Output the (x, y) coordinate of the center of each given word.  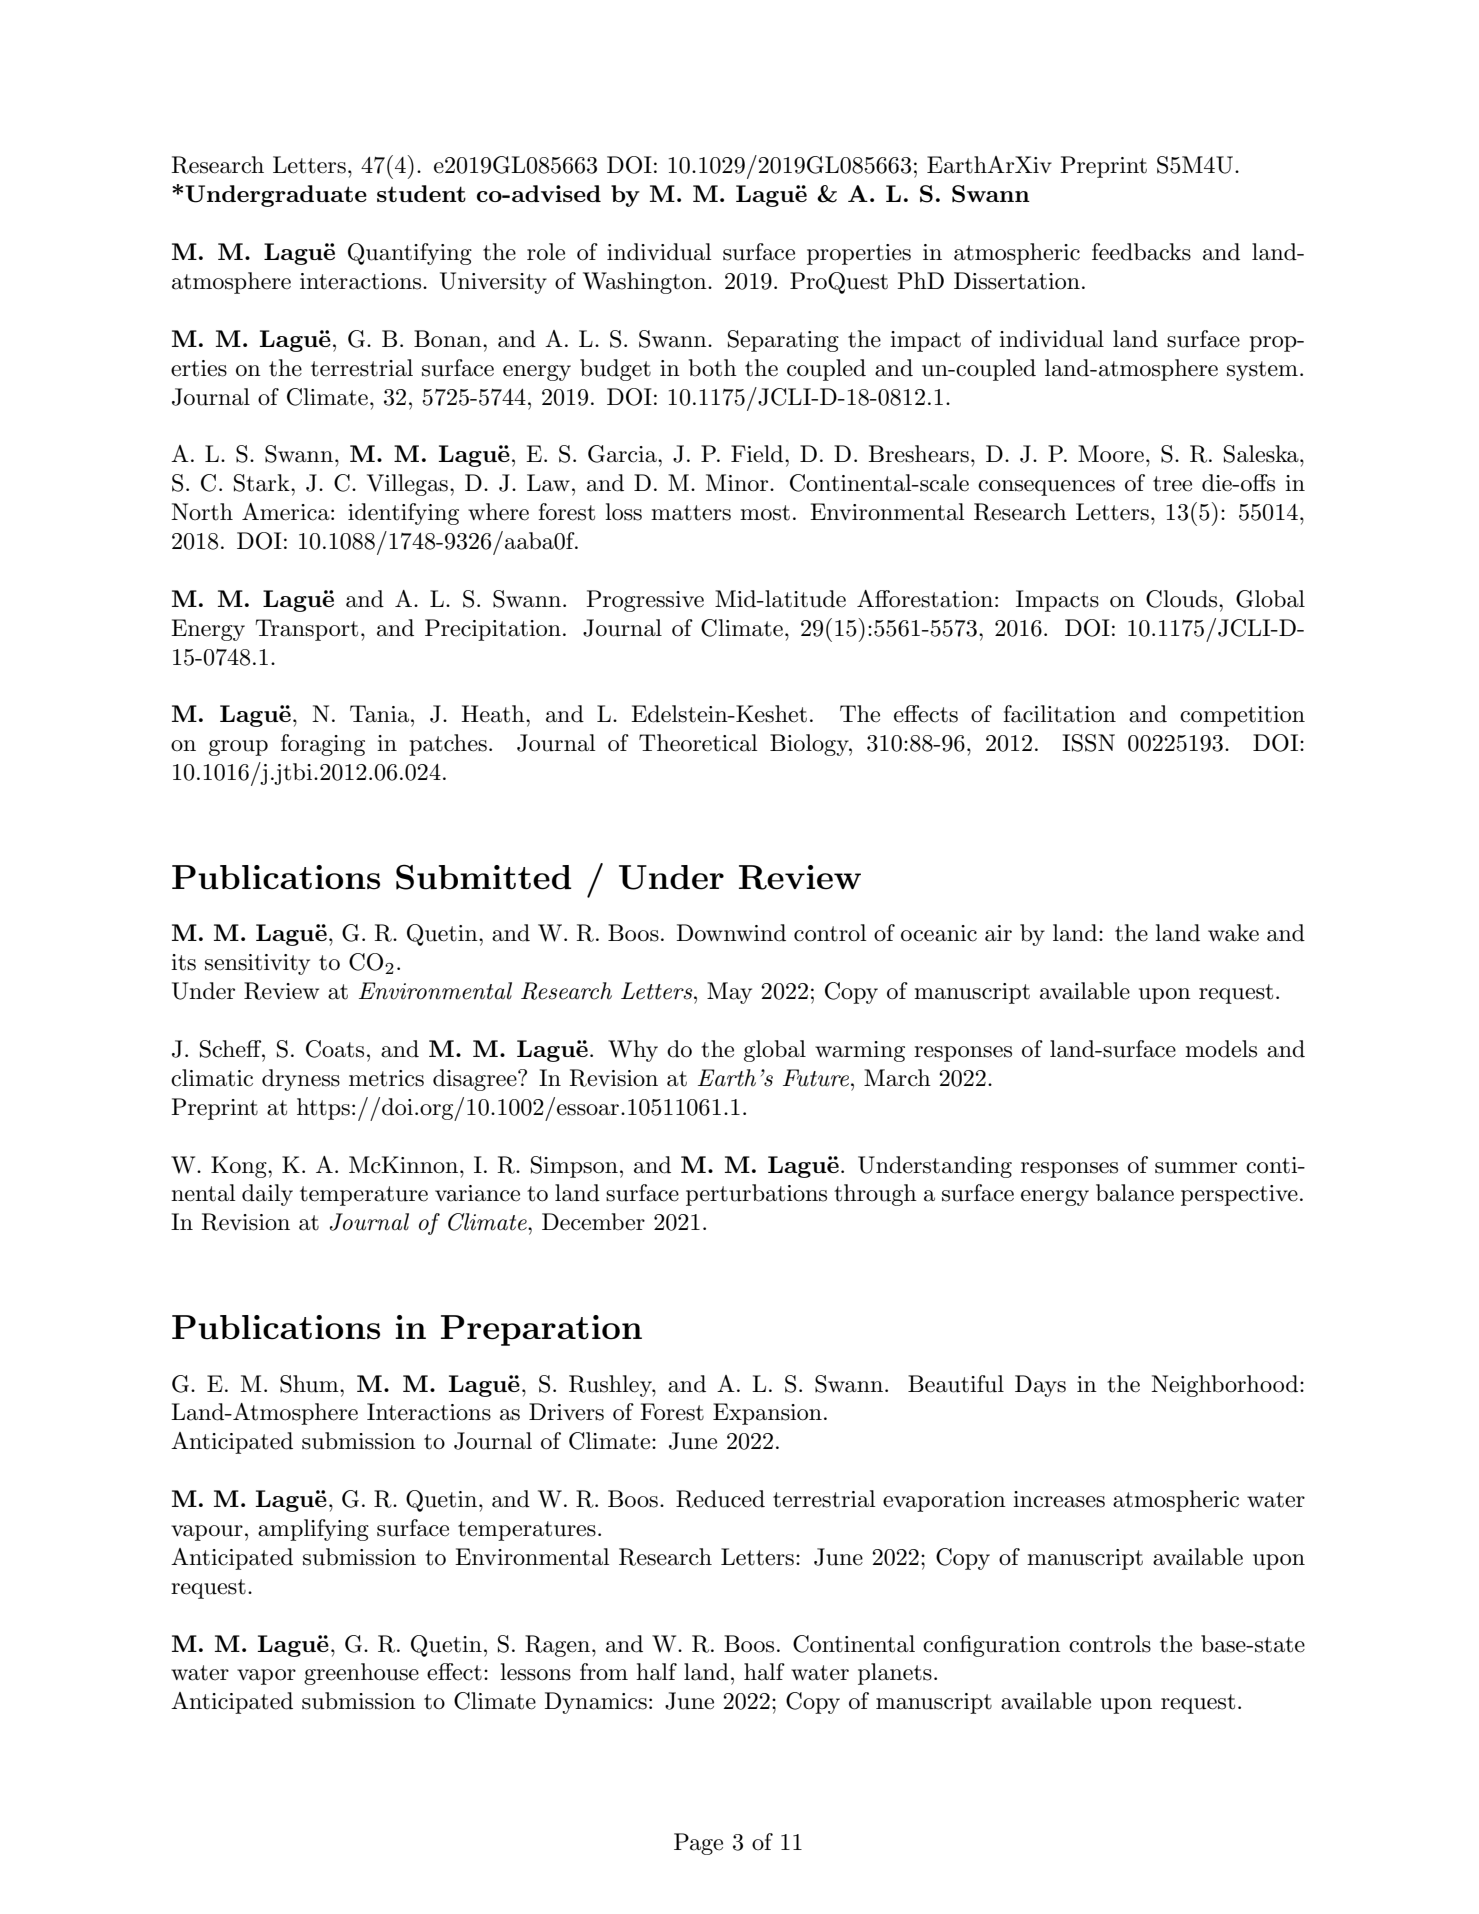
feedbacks (1141, 252)
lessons (535, 1672)
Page (698, 1844)
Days (1040, 1386)
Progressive (645, 601)
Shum (310, 1384)
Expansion (767, 1414)
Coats (335, 1049)
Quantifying (410, 254)
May (729, 993)
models (1221, 1049)
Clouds (1183, 599)
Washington (646, 283)
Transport (306, 630)
